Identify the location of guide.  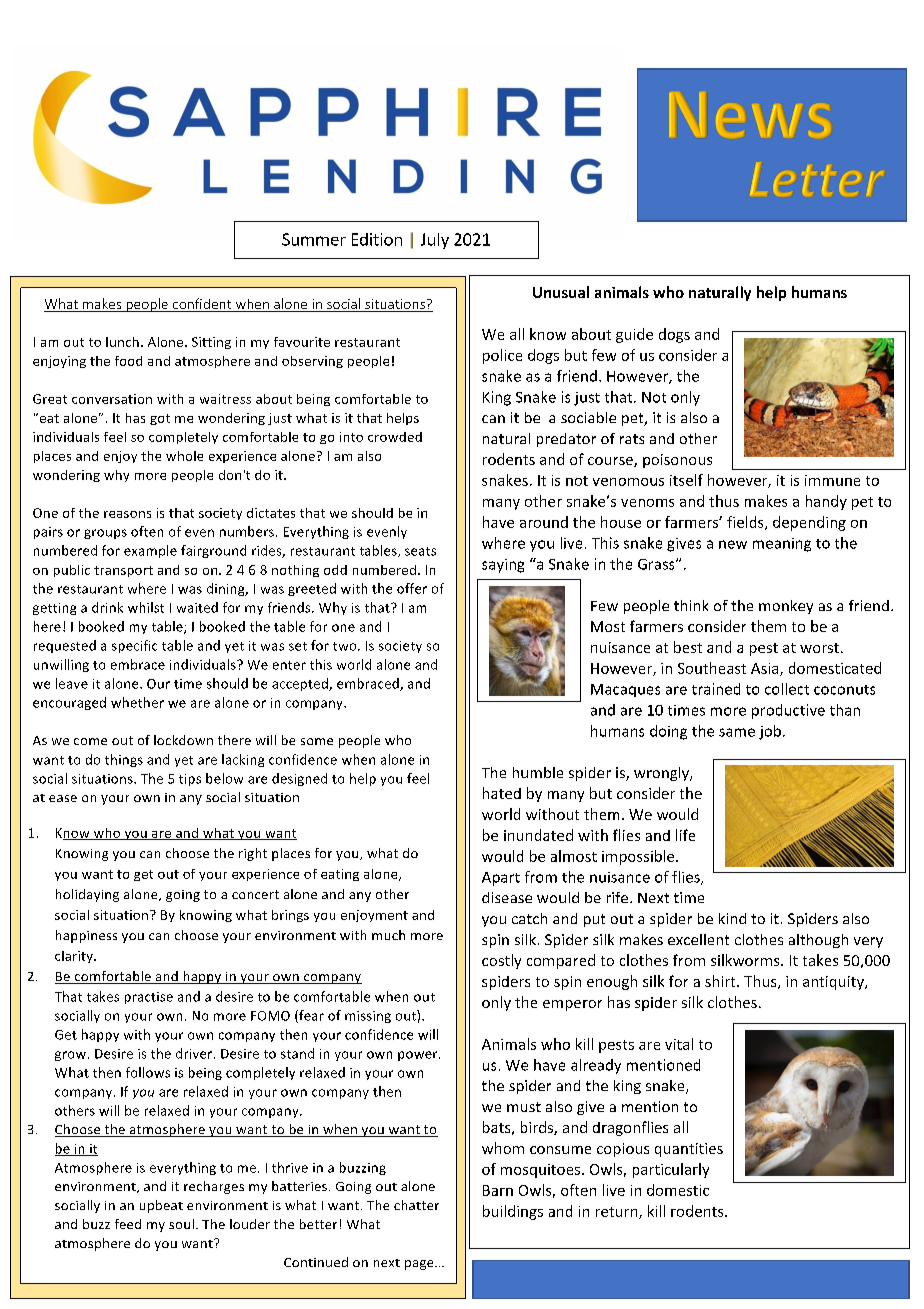
(634, 335).
